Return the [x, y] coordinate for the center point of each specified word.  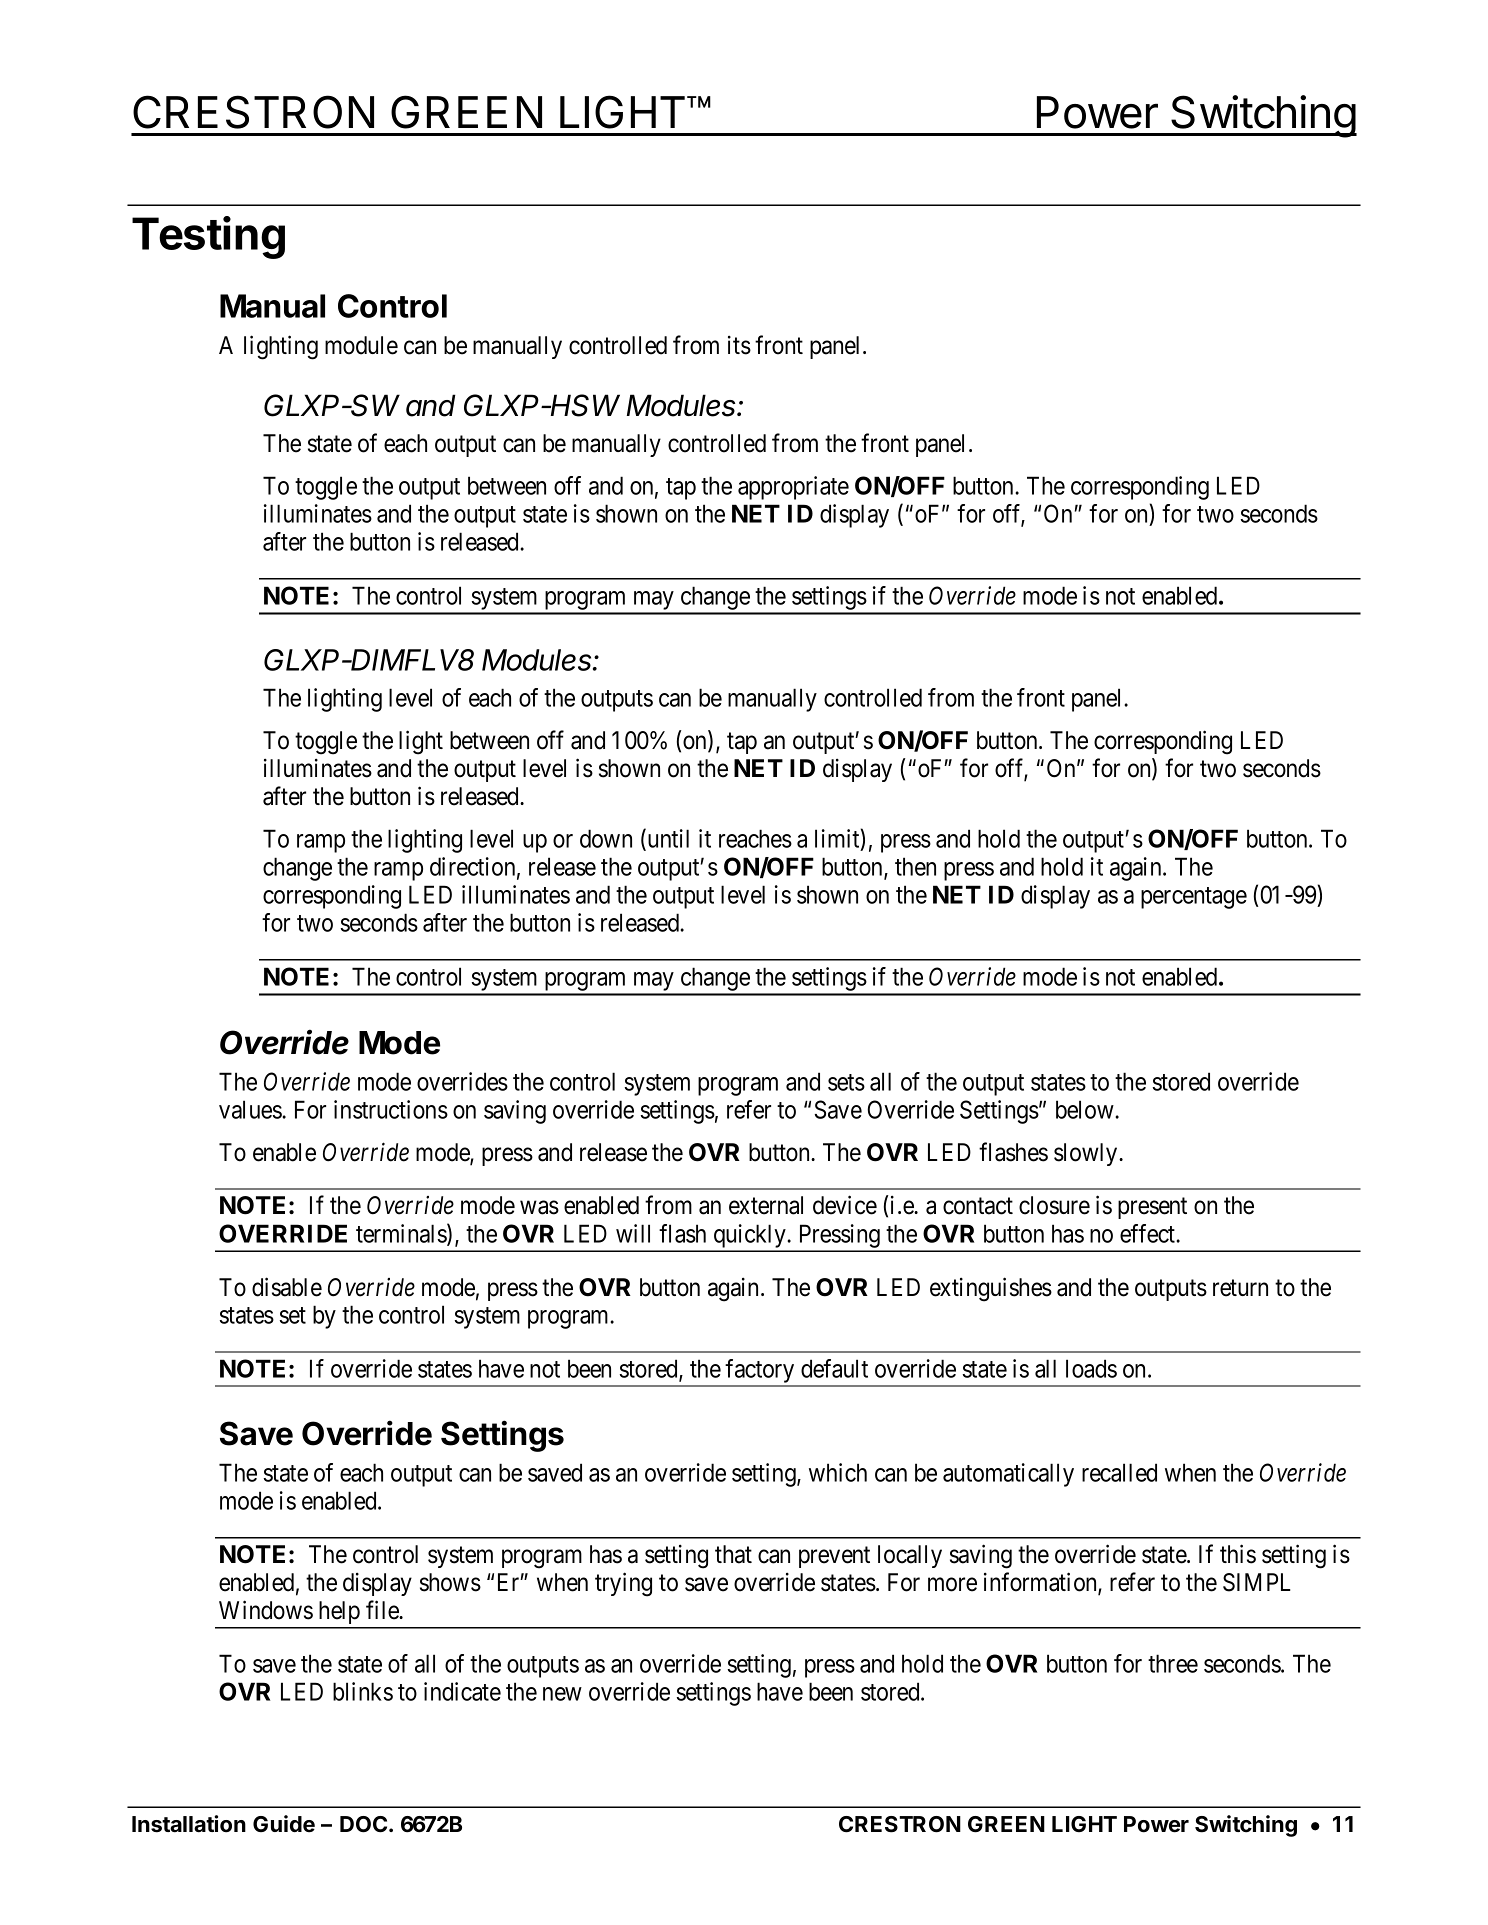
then [915, 866]
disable [287, 1287]
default [834, 1368]
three [1173, 1663]
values [251, 1109]
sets [846, 1082]
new [562, 1694]
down [606, 838]
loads [1091, 1368]
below [1086, 1109]
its [739, 345]
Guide [284, 1824]
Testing [208, 237]
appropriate [793, 488]
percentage [1194, 898]
